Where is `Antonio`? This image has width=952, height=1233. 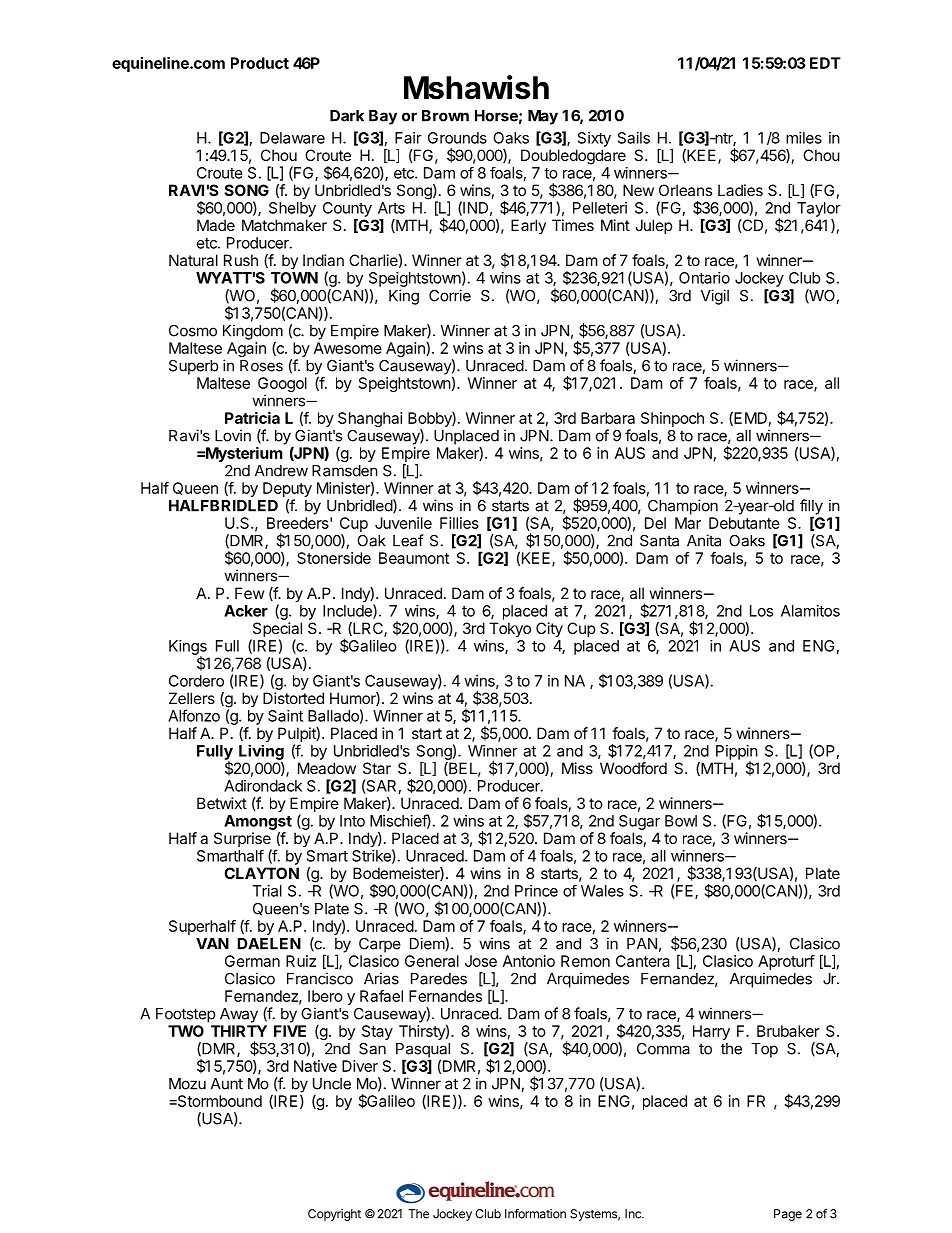
Antonio is located at coordinates (529, 961).
